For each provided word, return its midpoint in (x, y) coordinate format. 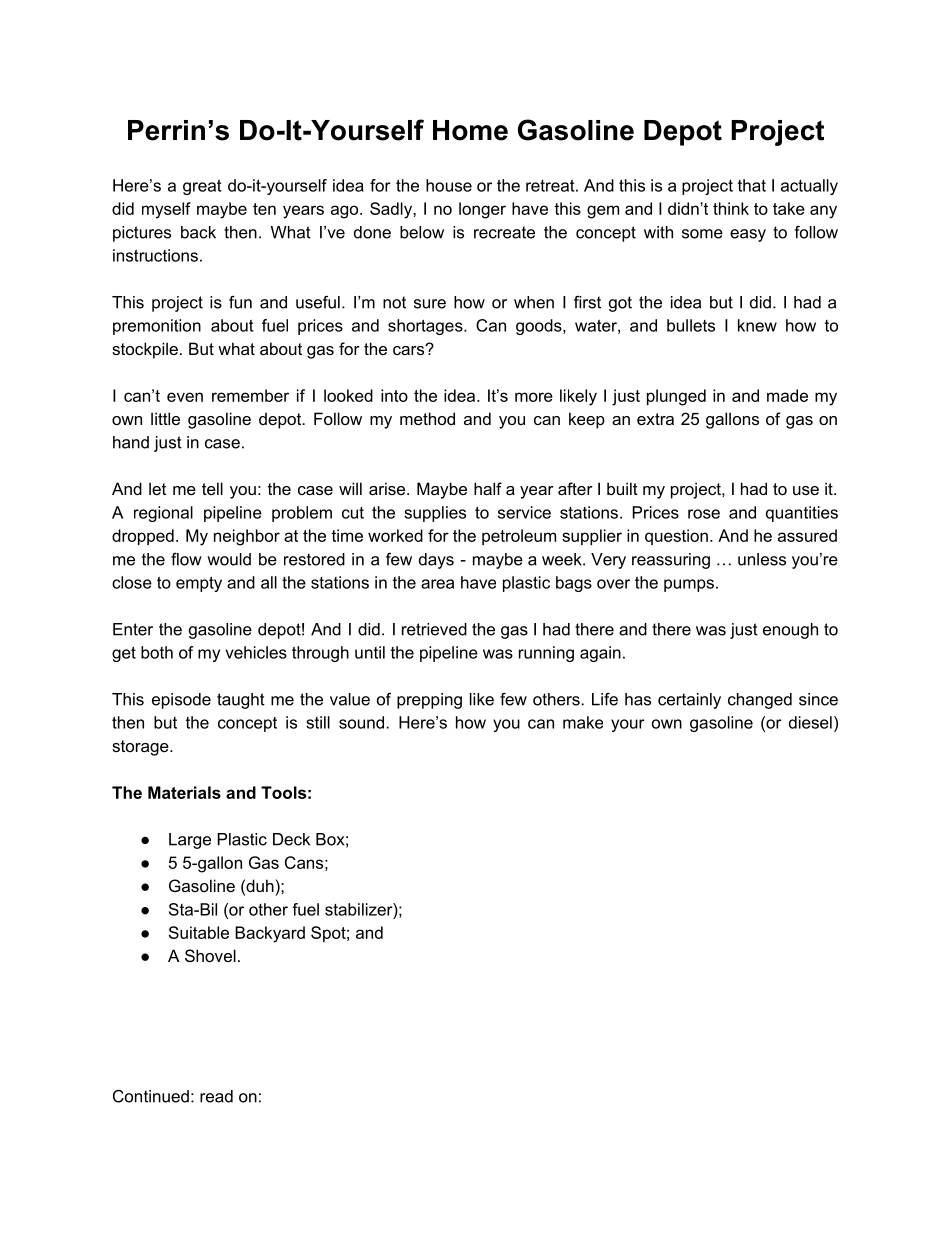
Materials (184, 792)
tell (212, 488)
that (752, 185)
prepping (429, 701)
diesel (810, 722)
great (202, 187)
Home (470, 130)
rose (704, 514)
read (216, 1096)
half (488, 488)
